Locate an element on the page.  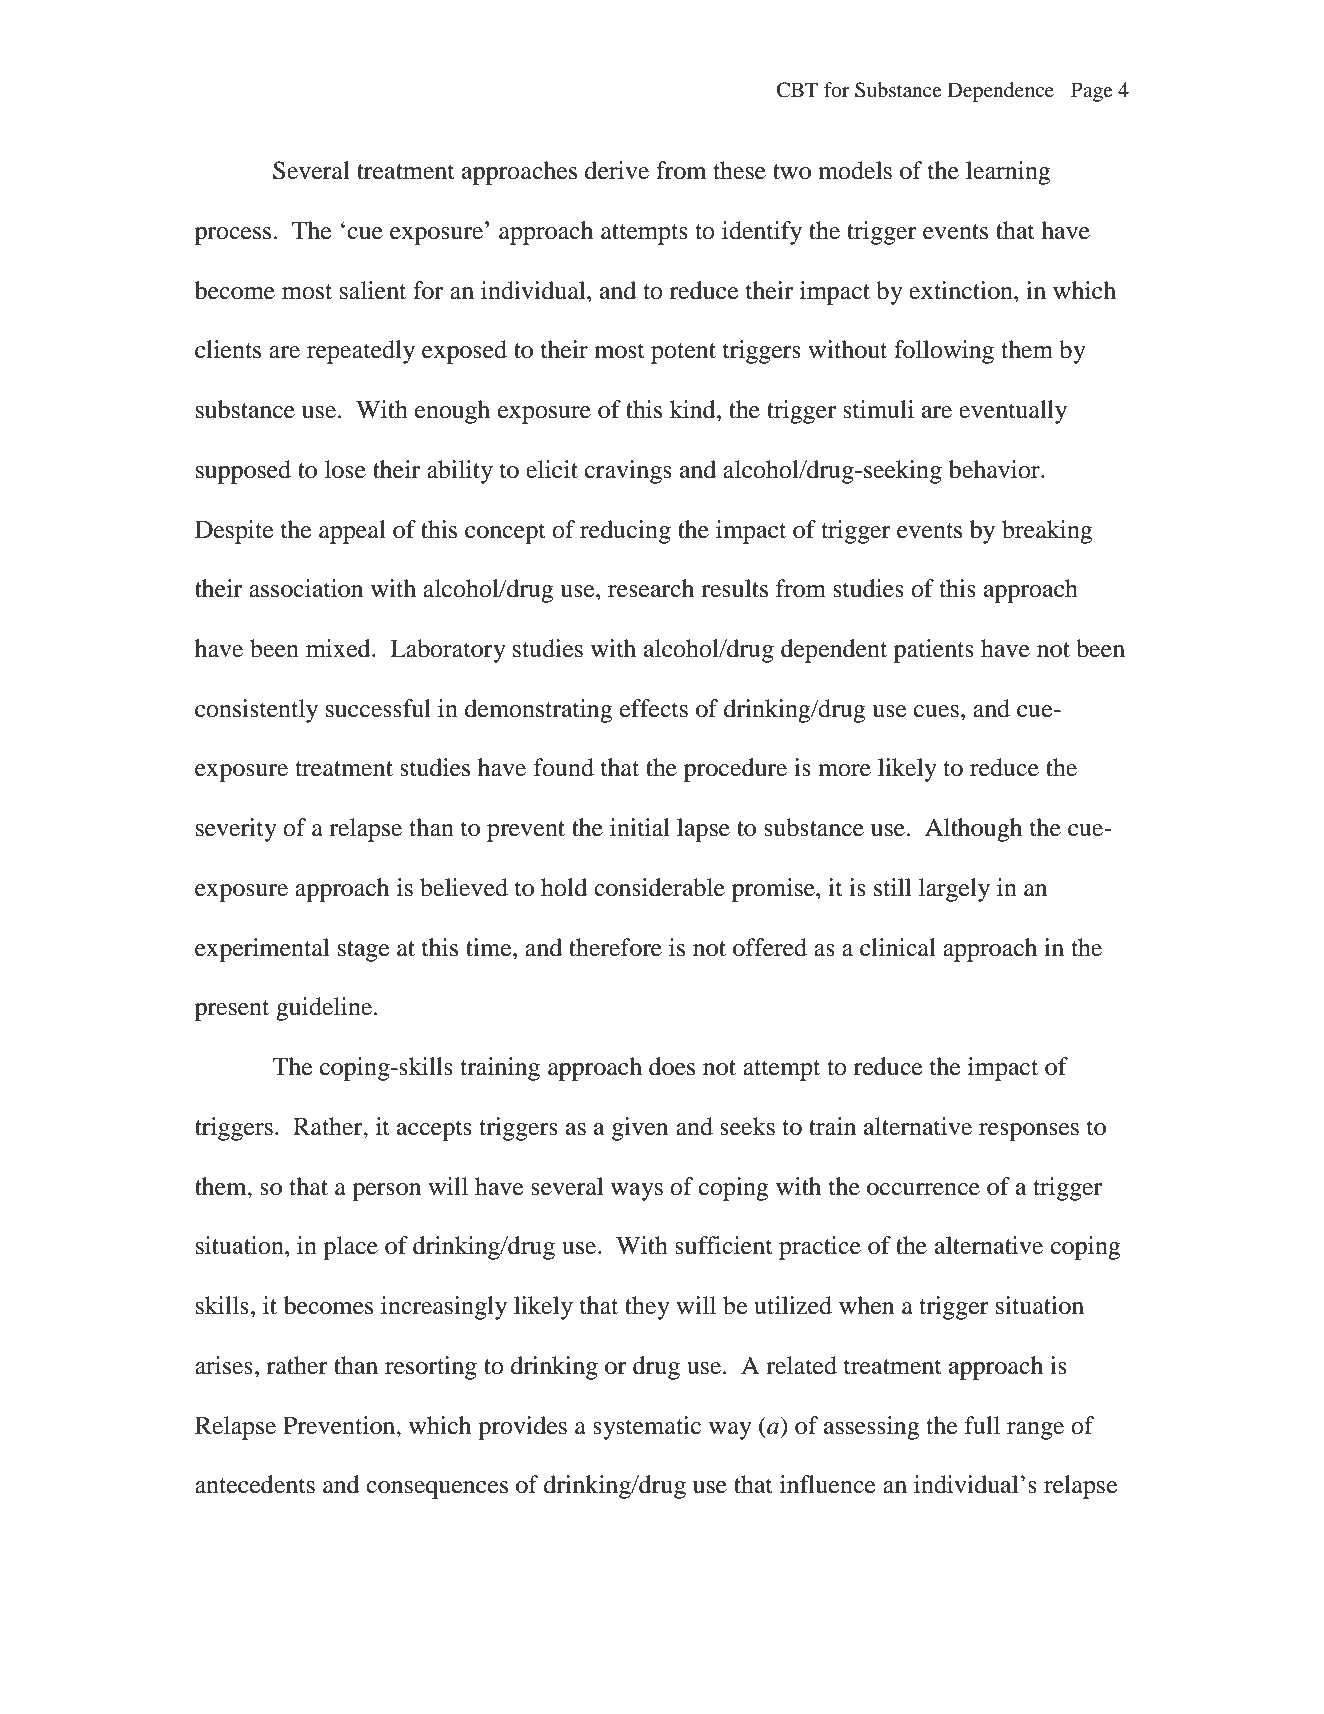
initial is located at coordinates (640, 827).
